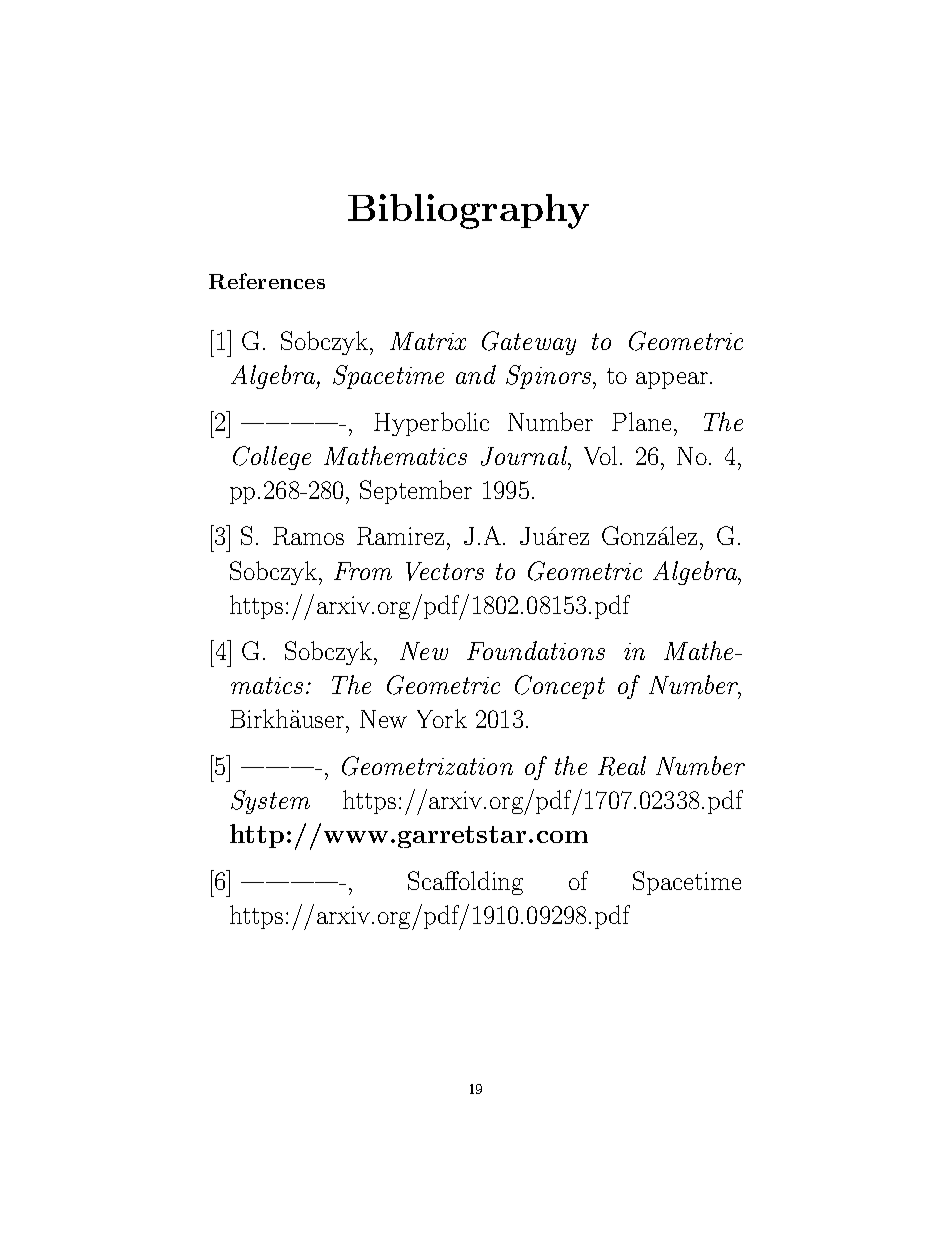 The image size is (952, 1233). Describe the element at coordinates (270, 802) in the screenshot. I see `System` at that location.
